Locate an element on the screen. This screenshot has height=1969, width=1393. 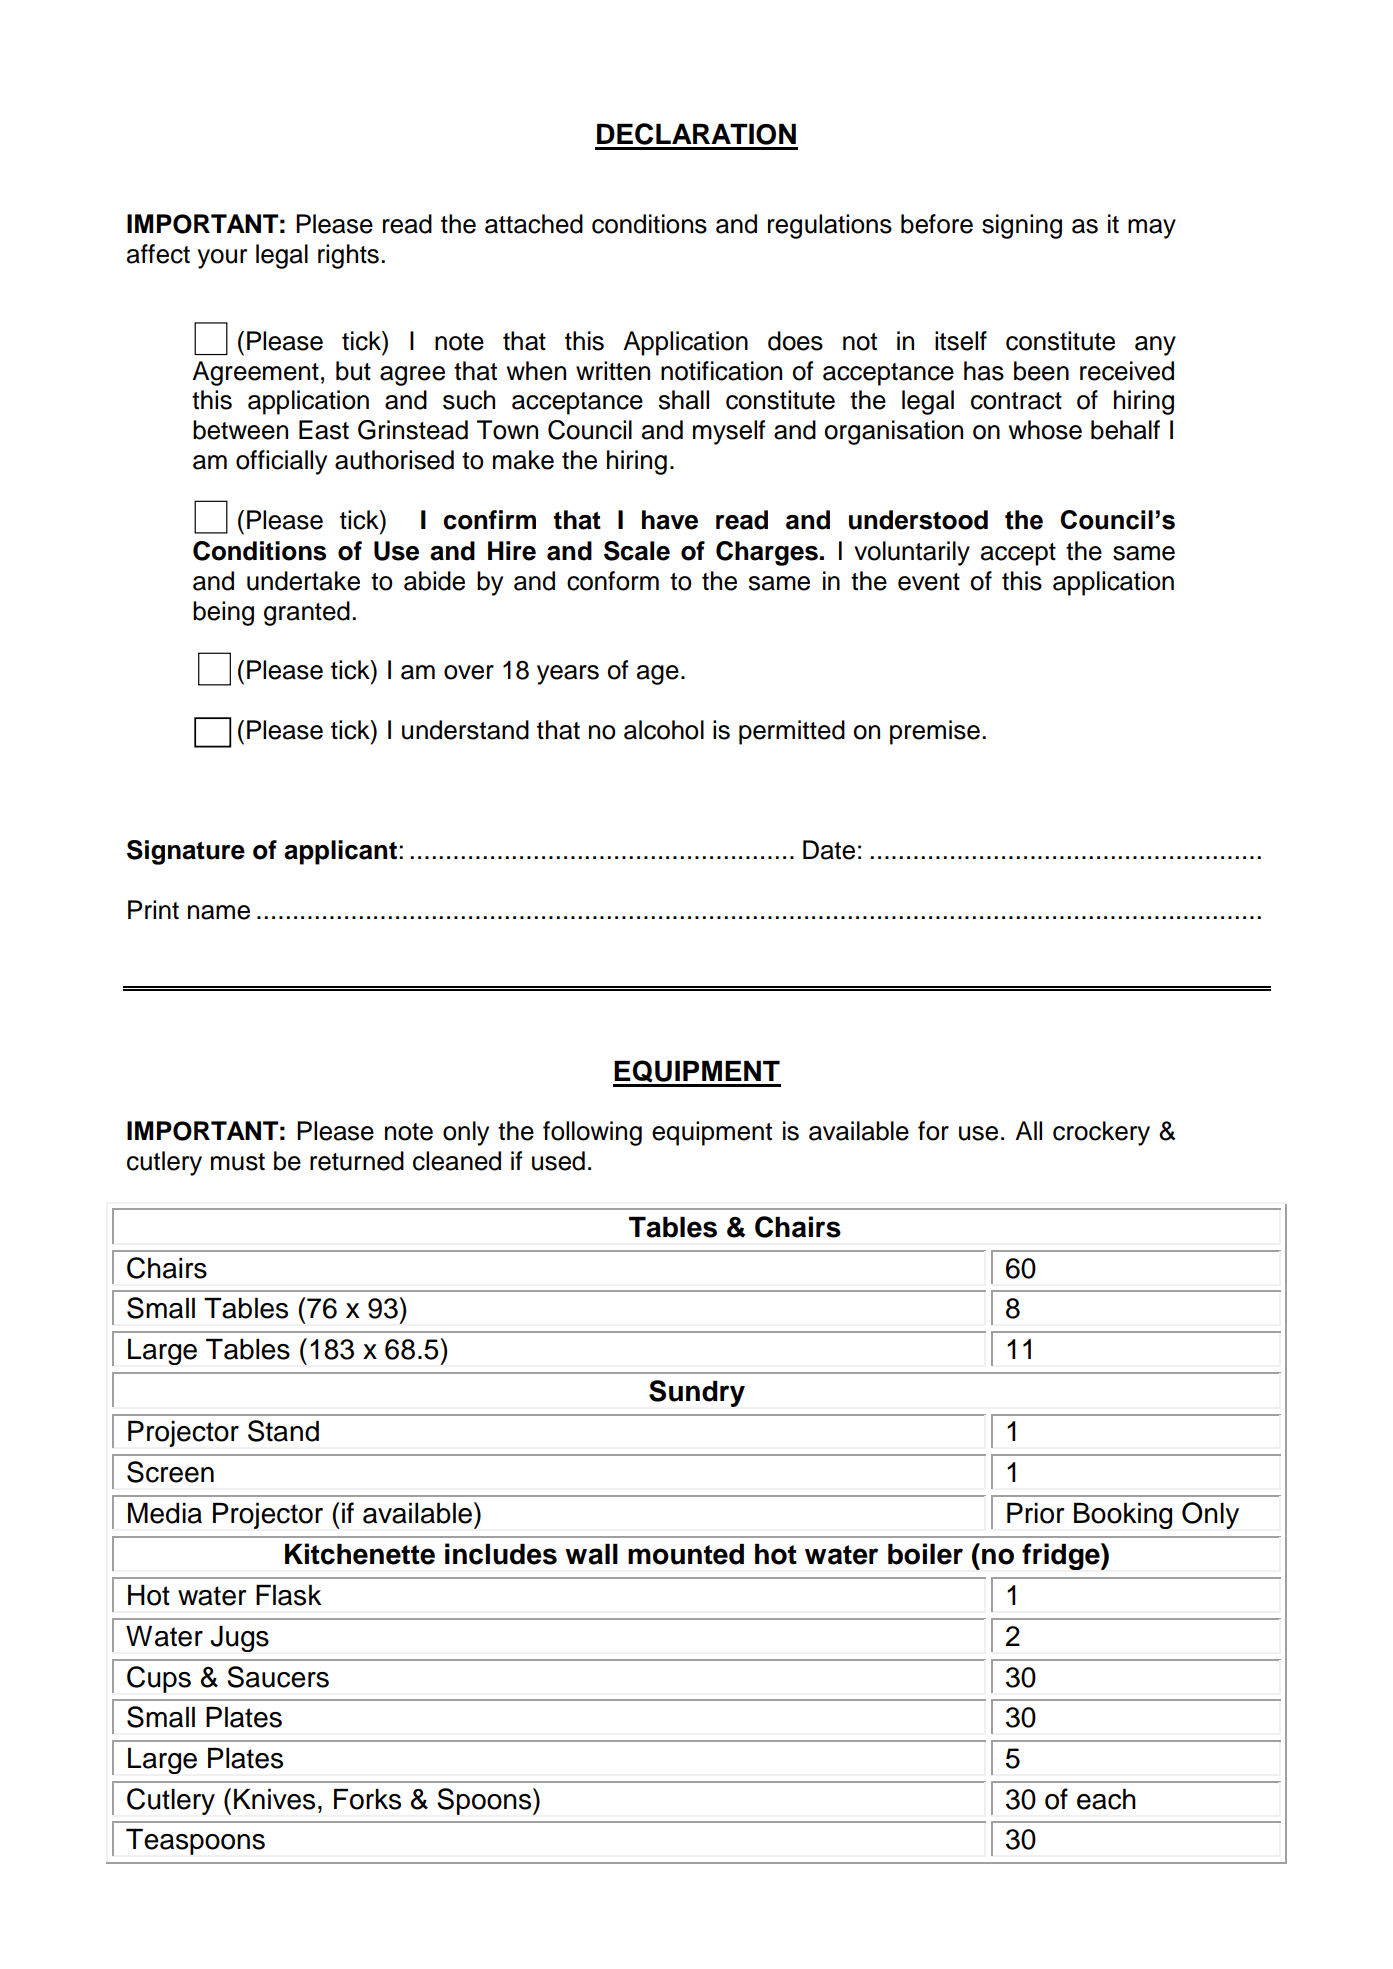
mounted is located at coordinates (686, 1554).
